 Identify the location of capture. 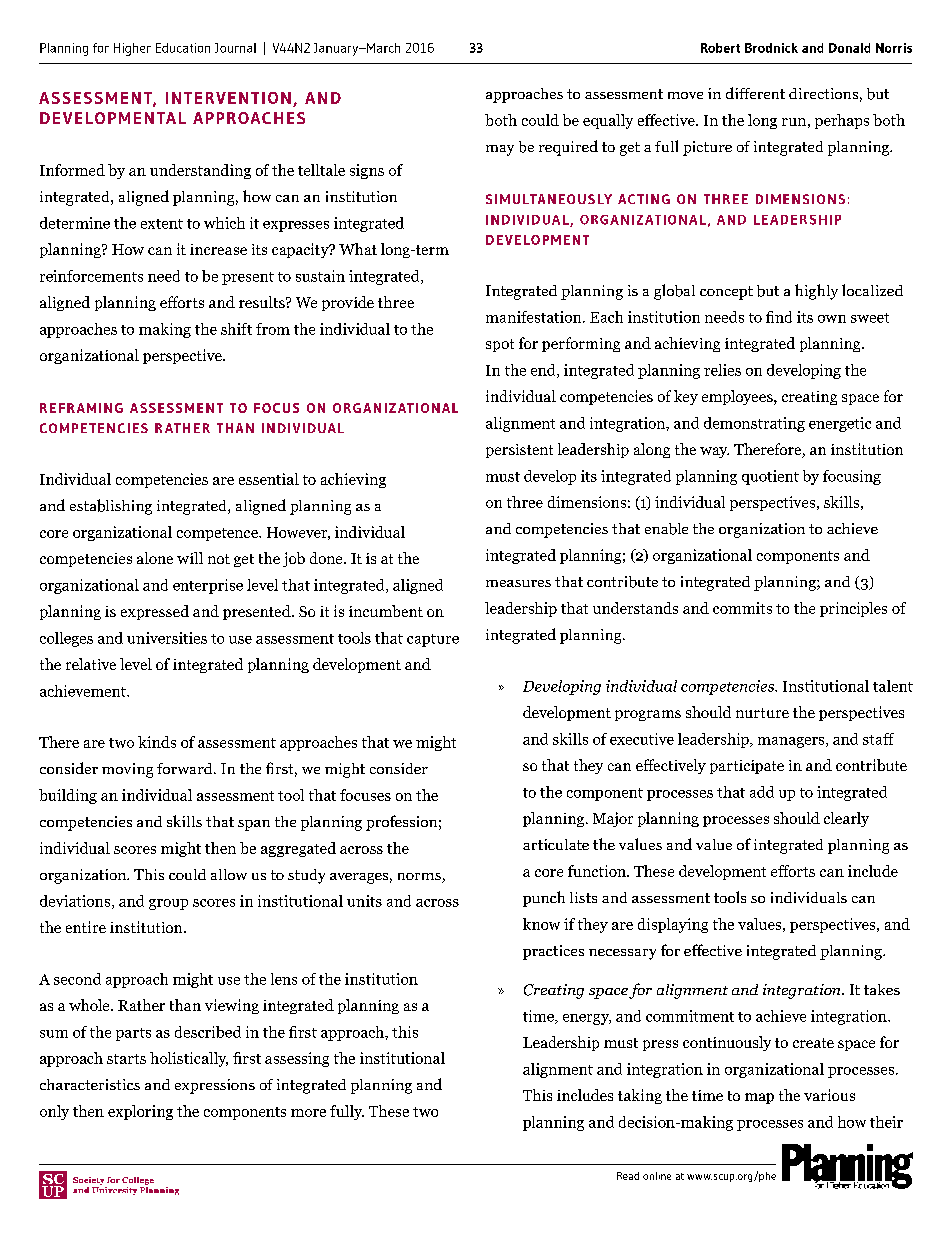
(433, 640).
